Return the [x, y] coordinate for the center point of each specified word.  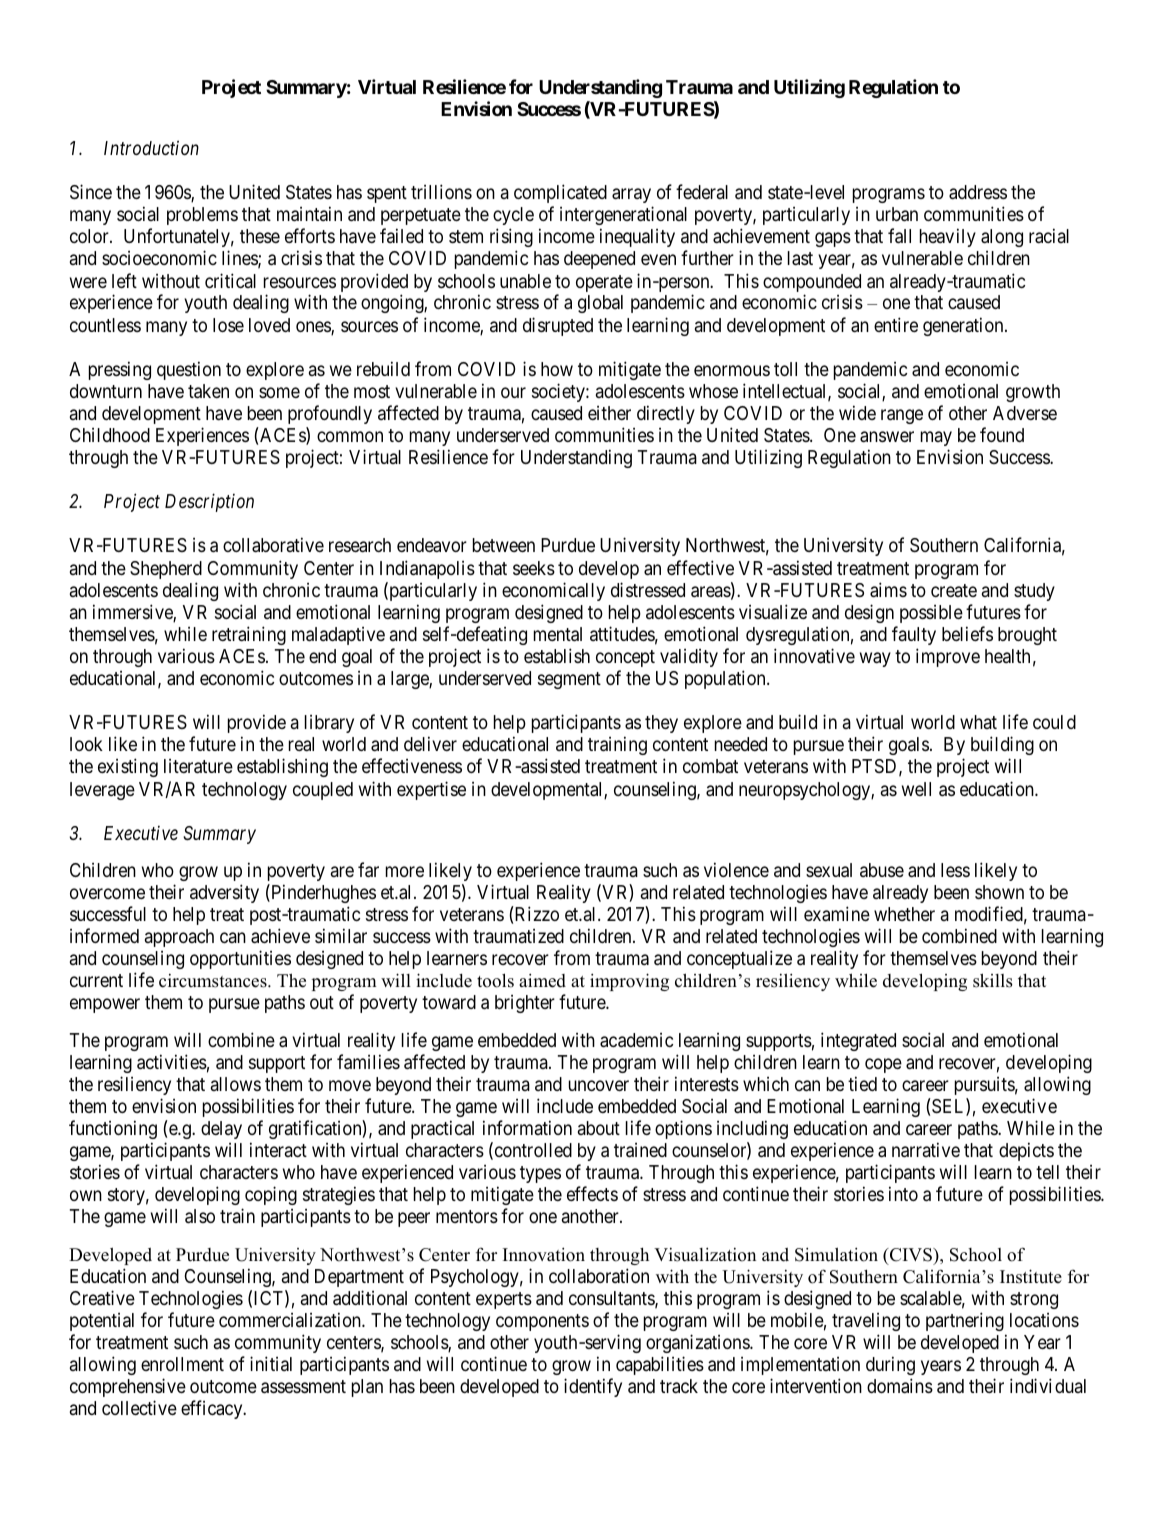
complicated [560, 193]
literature [198, 766]
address [978, 192]
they [661, 724]
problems [202, 216]
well [916, 789]
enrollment [182, 1364]
